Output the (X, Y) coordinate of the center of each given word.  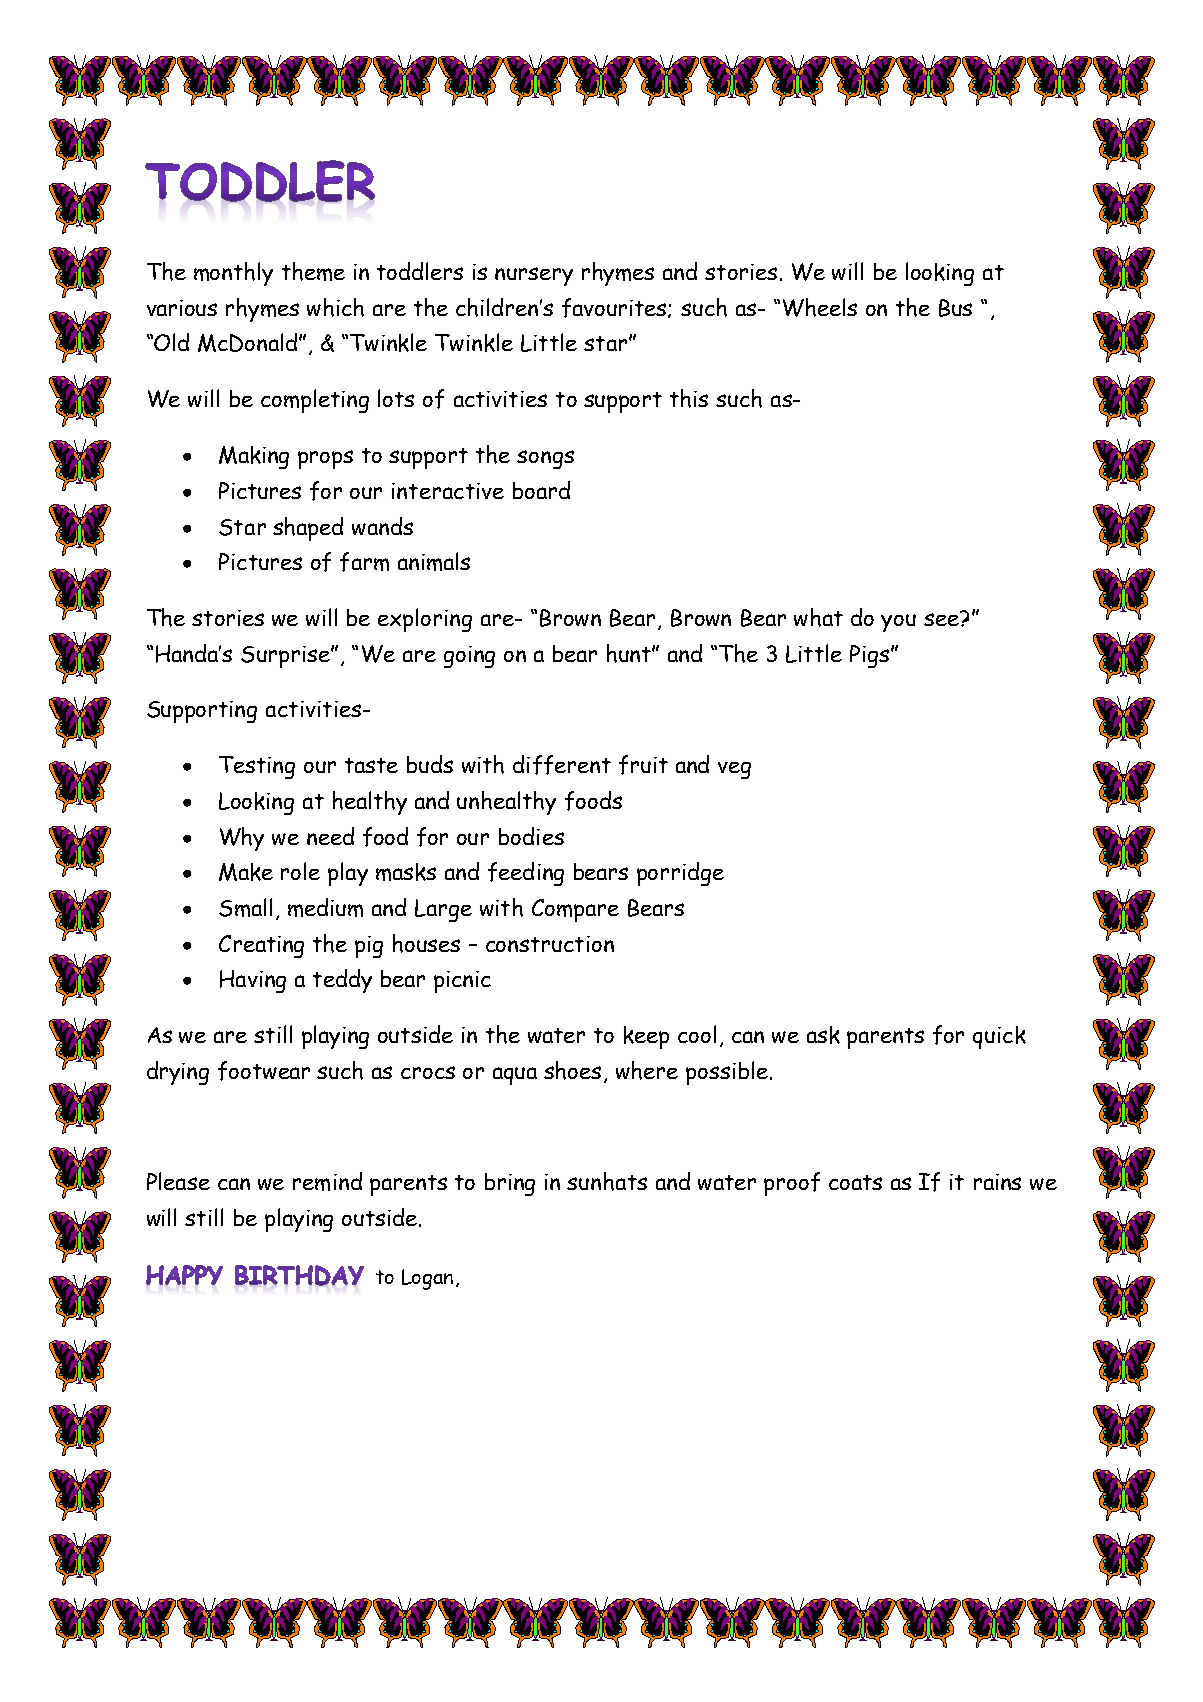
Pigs (869, 656)
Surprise (286, 657)
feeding (526, 874)
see (942, 618)
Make (246, 872)
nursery (534, 276)
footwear (264, 1071)
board (541, 490)
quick (999, 1037)
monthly (233, 274)
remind (327, 1181)
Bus (955, 308)
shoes (572, 1070)
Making (254, 457)
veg (734, 770)
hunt (630, 653)
